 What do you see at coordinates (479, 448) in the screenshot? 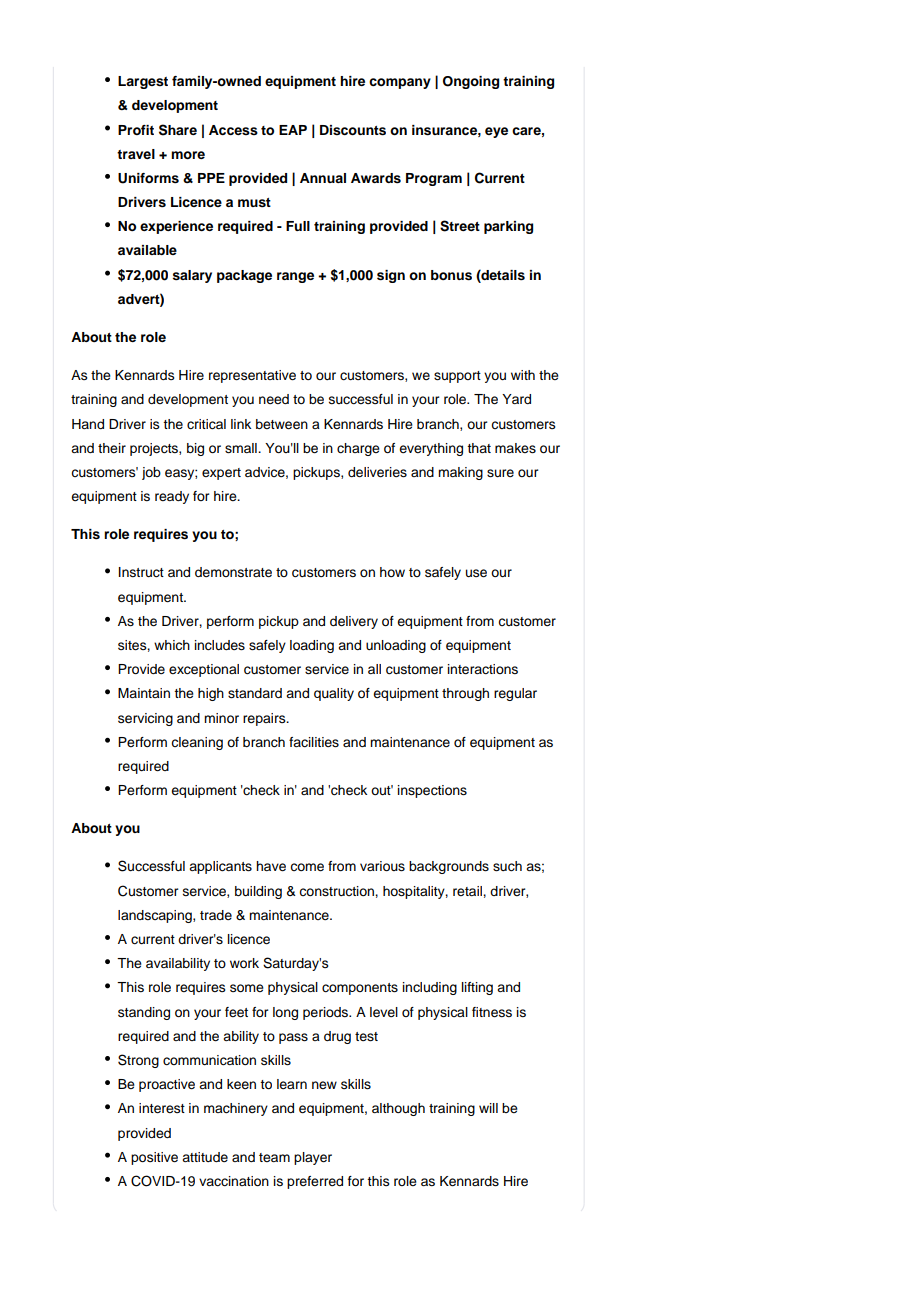
I see `that` at bounding box center [479, 448].
